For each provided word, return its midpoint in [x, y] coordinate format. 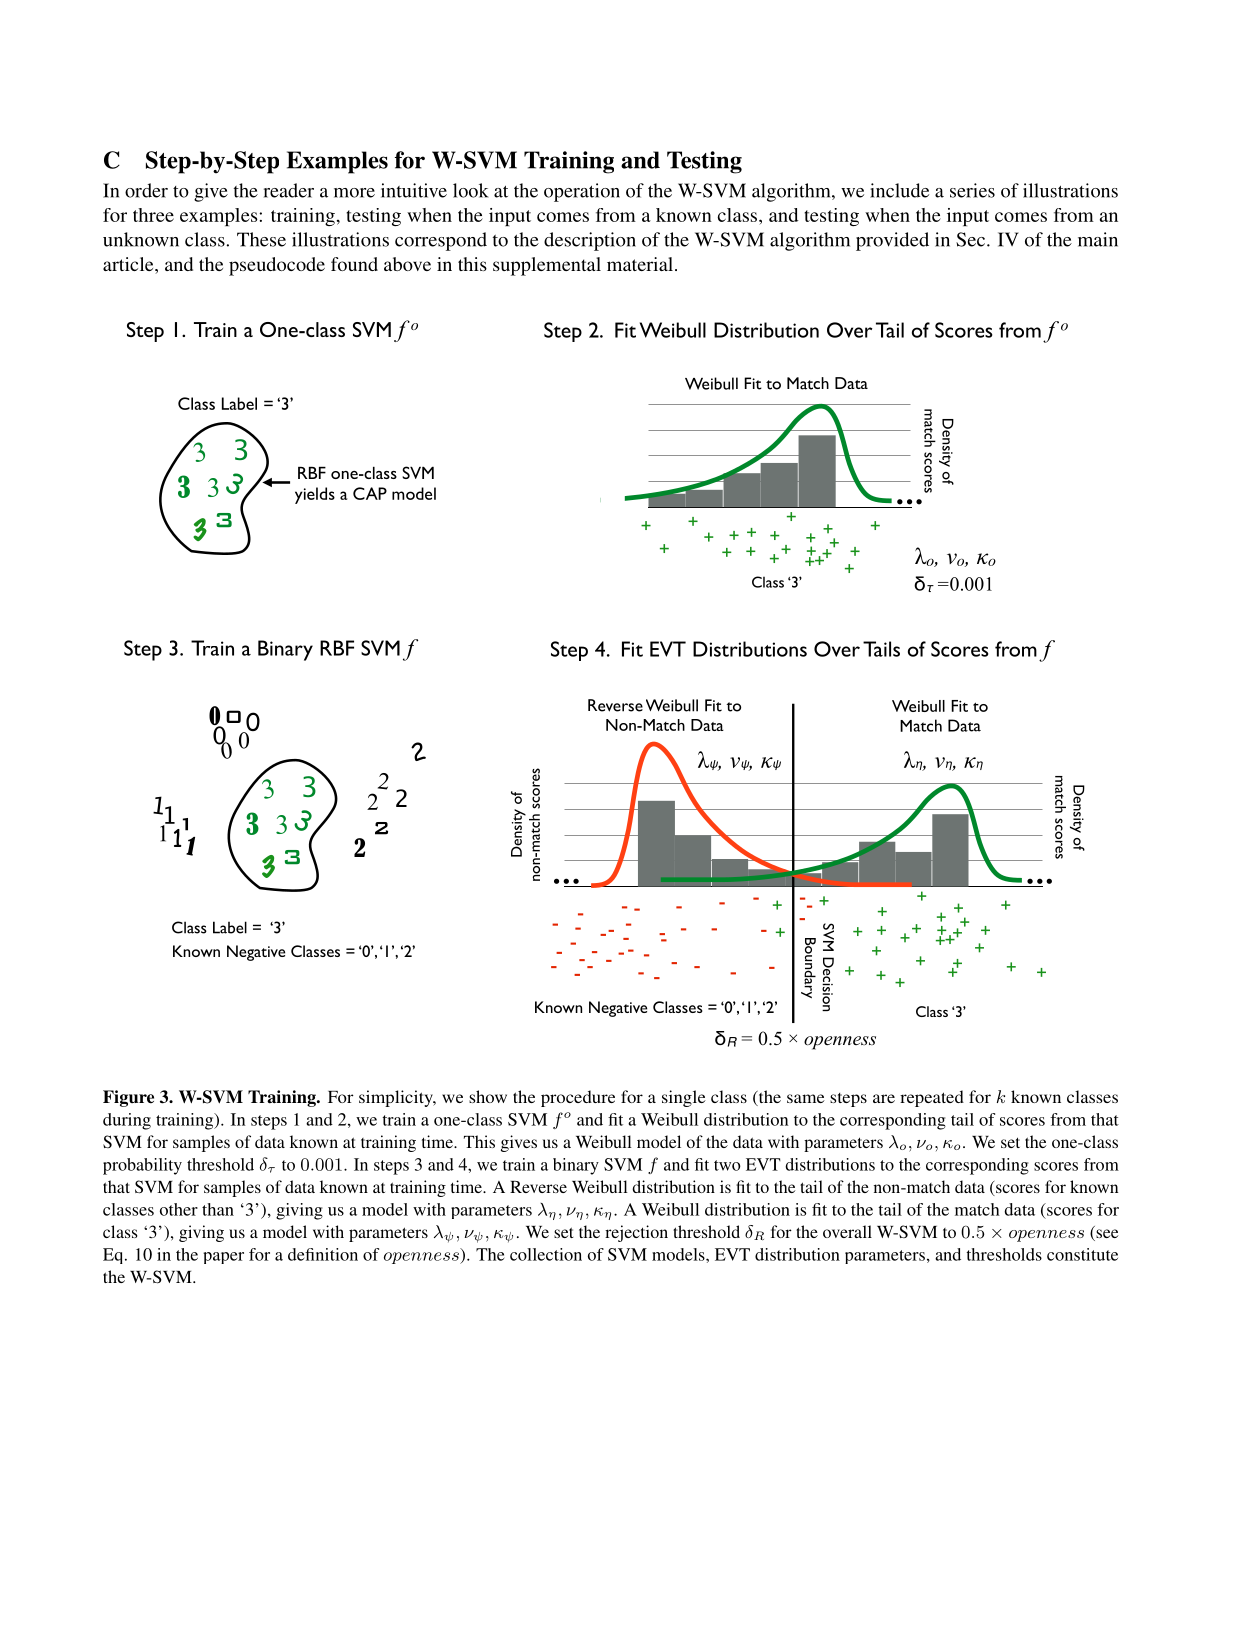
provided [892, 241]
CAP [370, 493]
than [218, 1209]
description [590, 241]
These [261, 239]
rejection [636, 1233]
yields [315, 495]
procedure [578, 1098]
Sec [972, 239]
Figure [128, 1098]
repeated [932, 1098]
